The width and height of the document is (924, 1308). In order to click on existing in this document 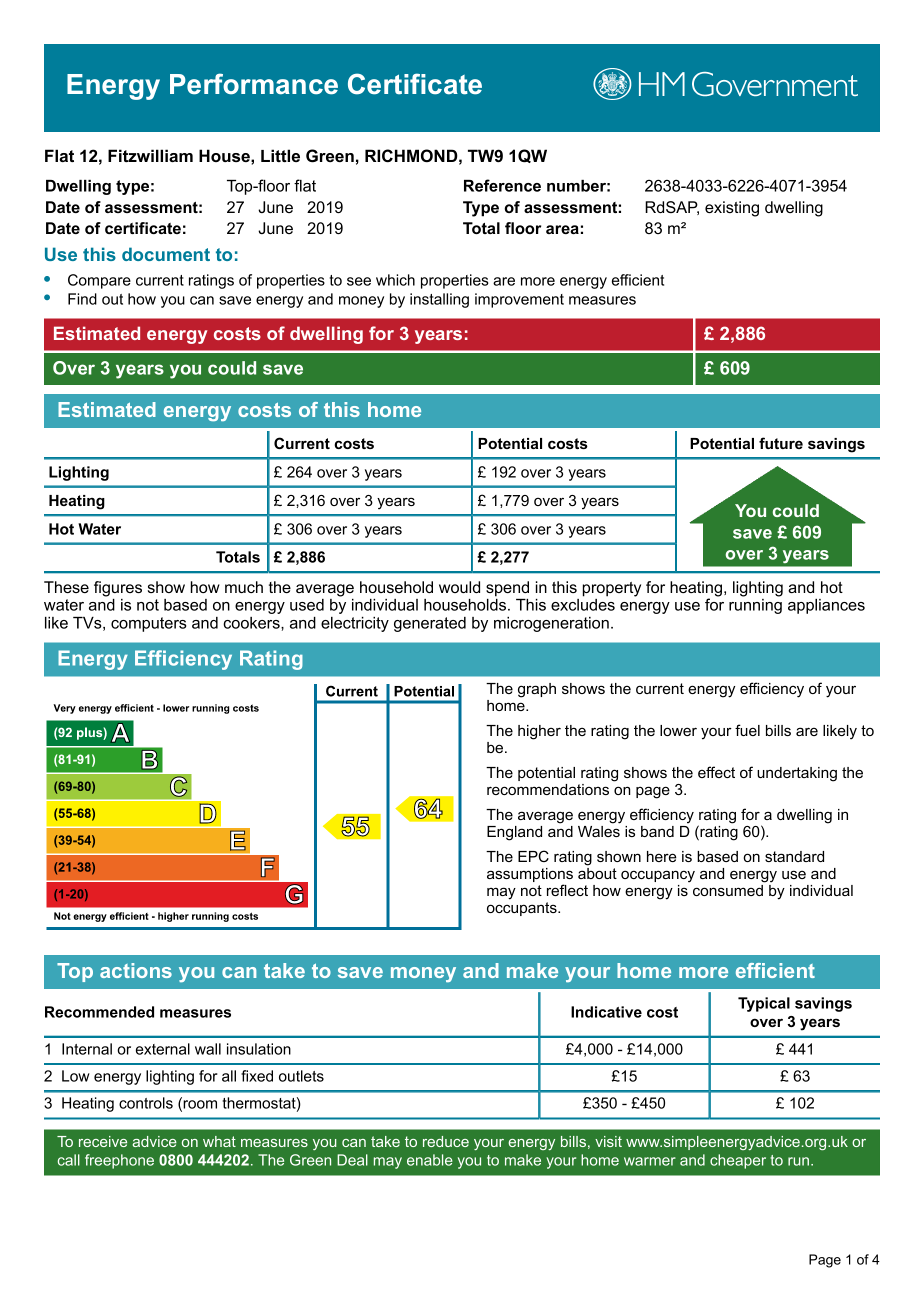, I will do `click(732, 209)`.
